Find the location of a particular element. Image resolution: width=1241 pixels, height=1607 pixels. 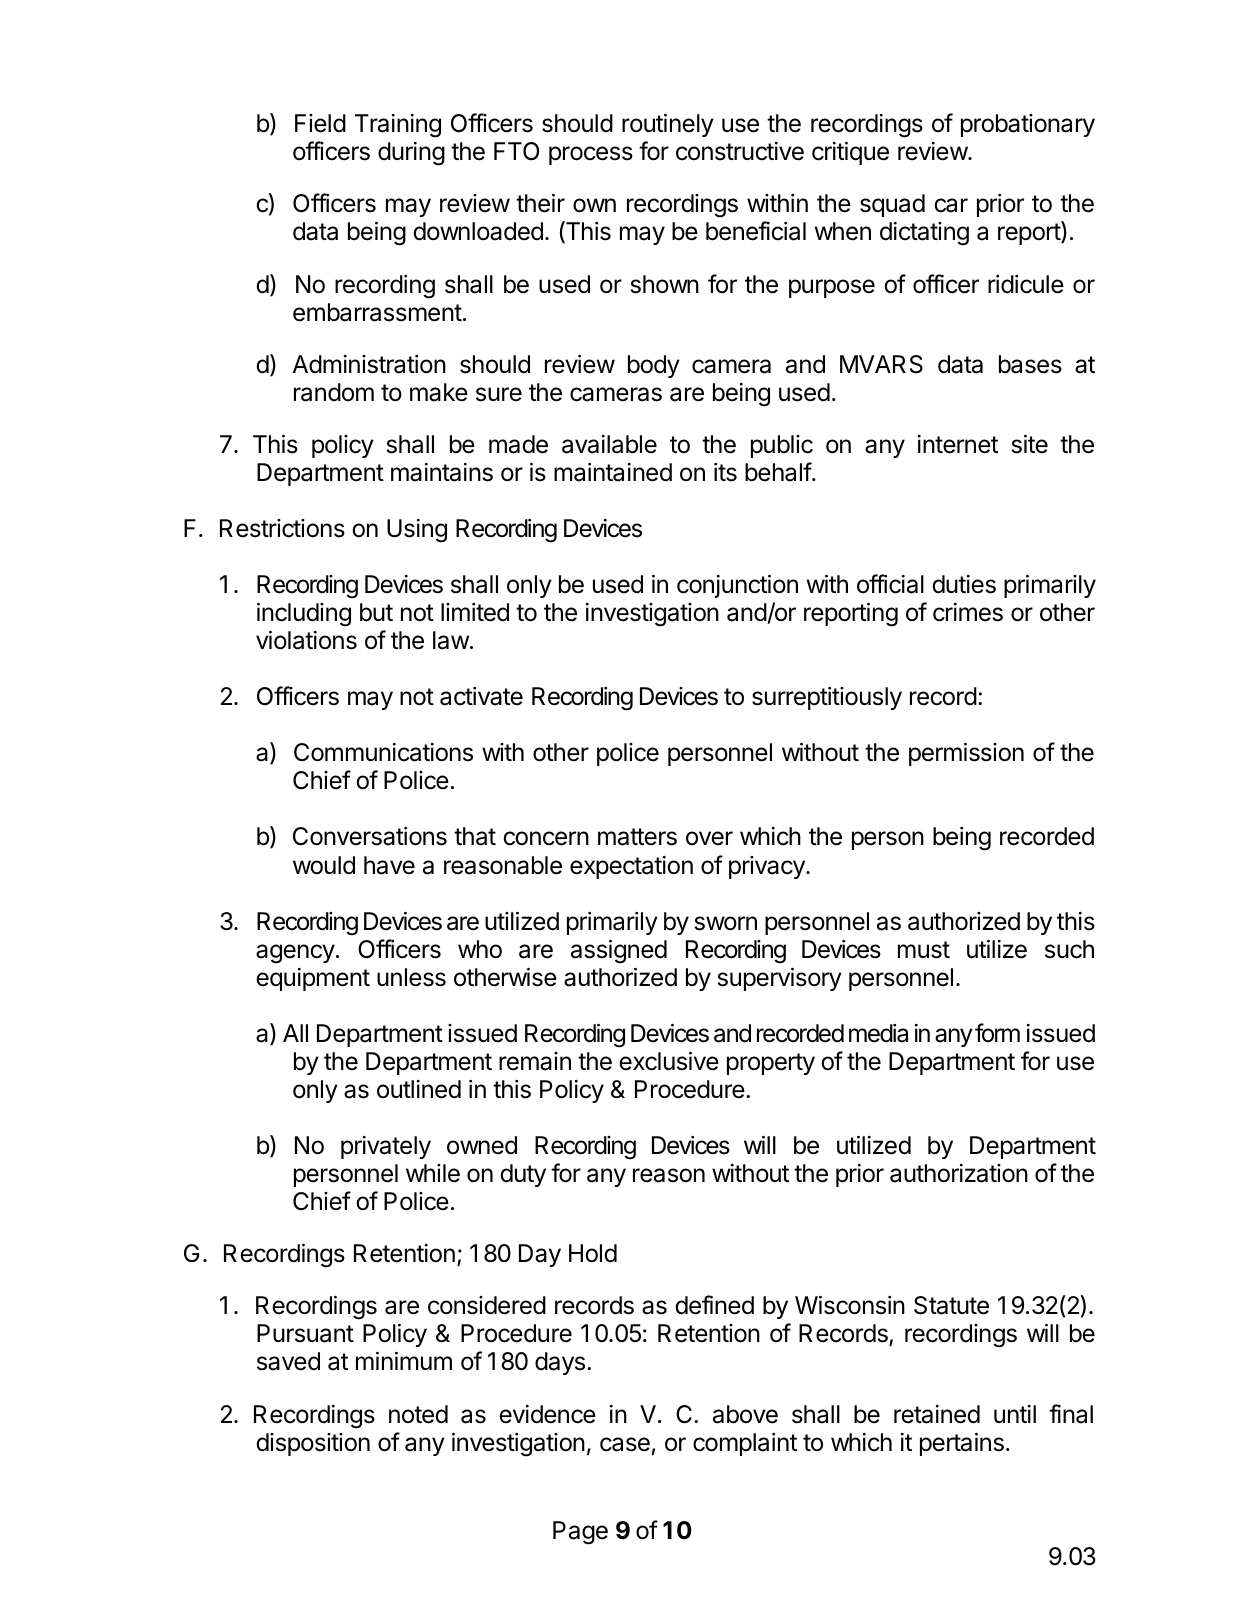

disposition is located at coordinates (313, 1444).
